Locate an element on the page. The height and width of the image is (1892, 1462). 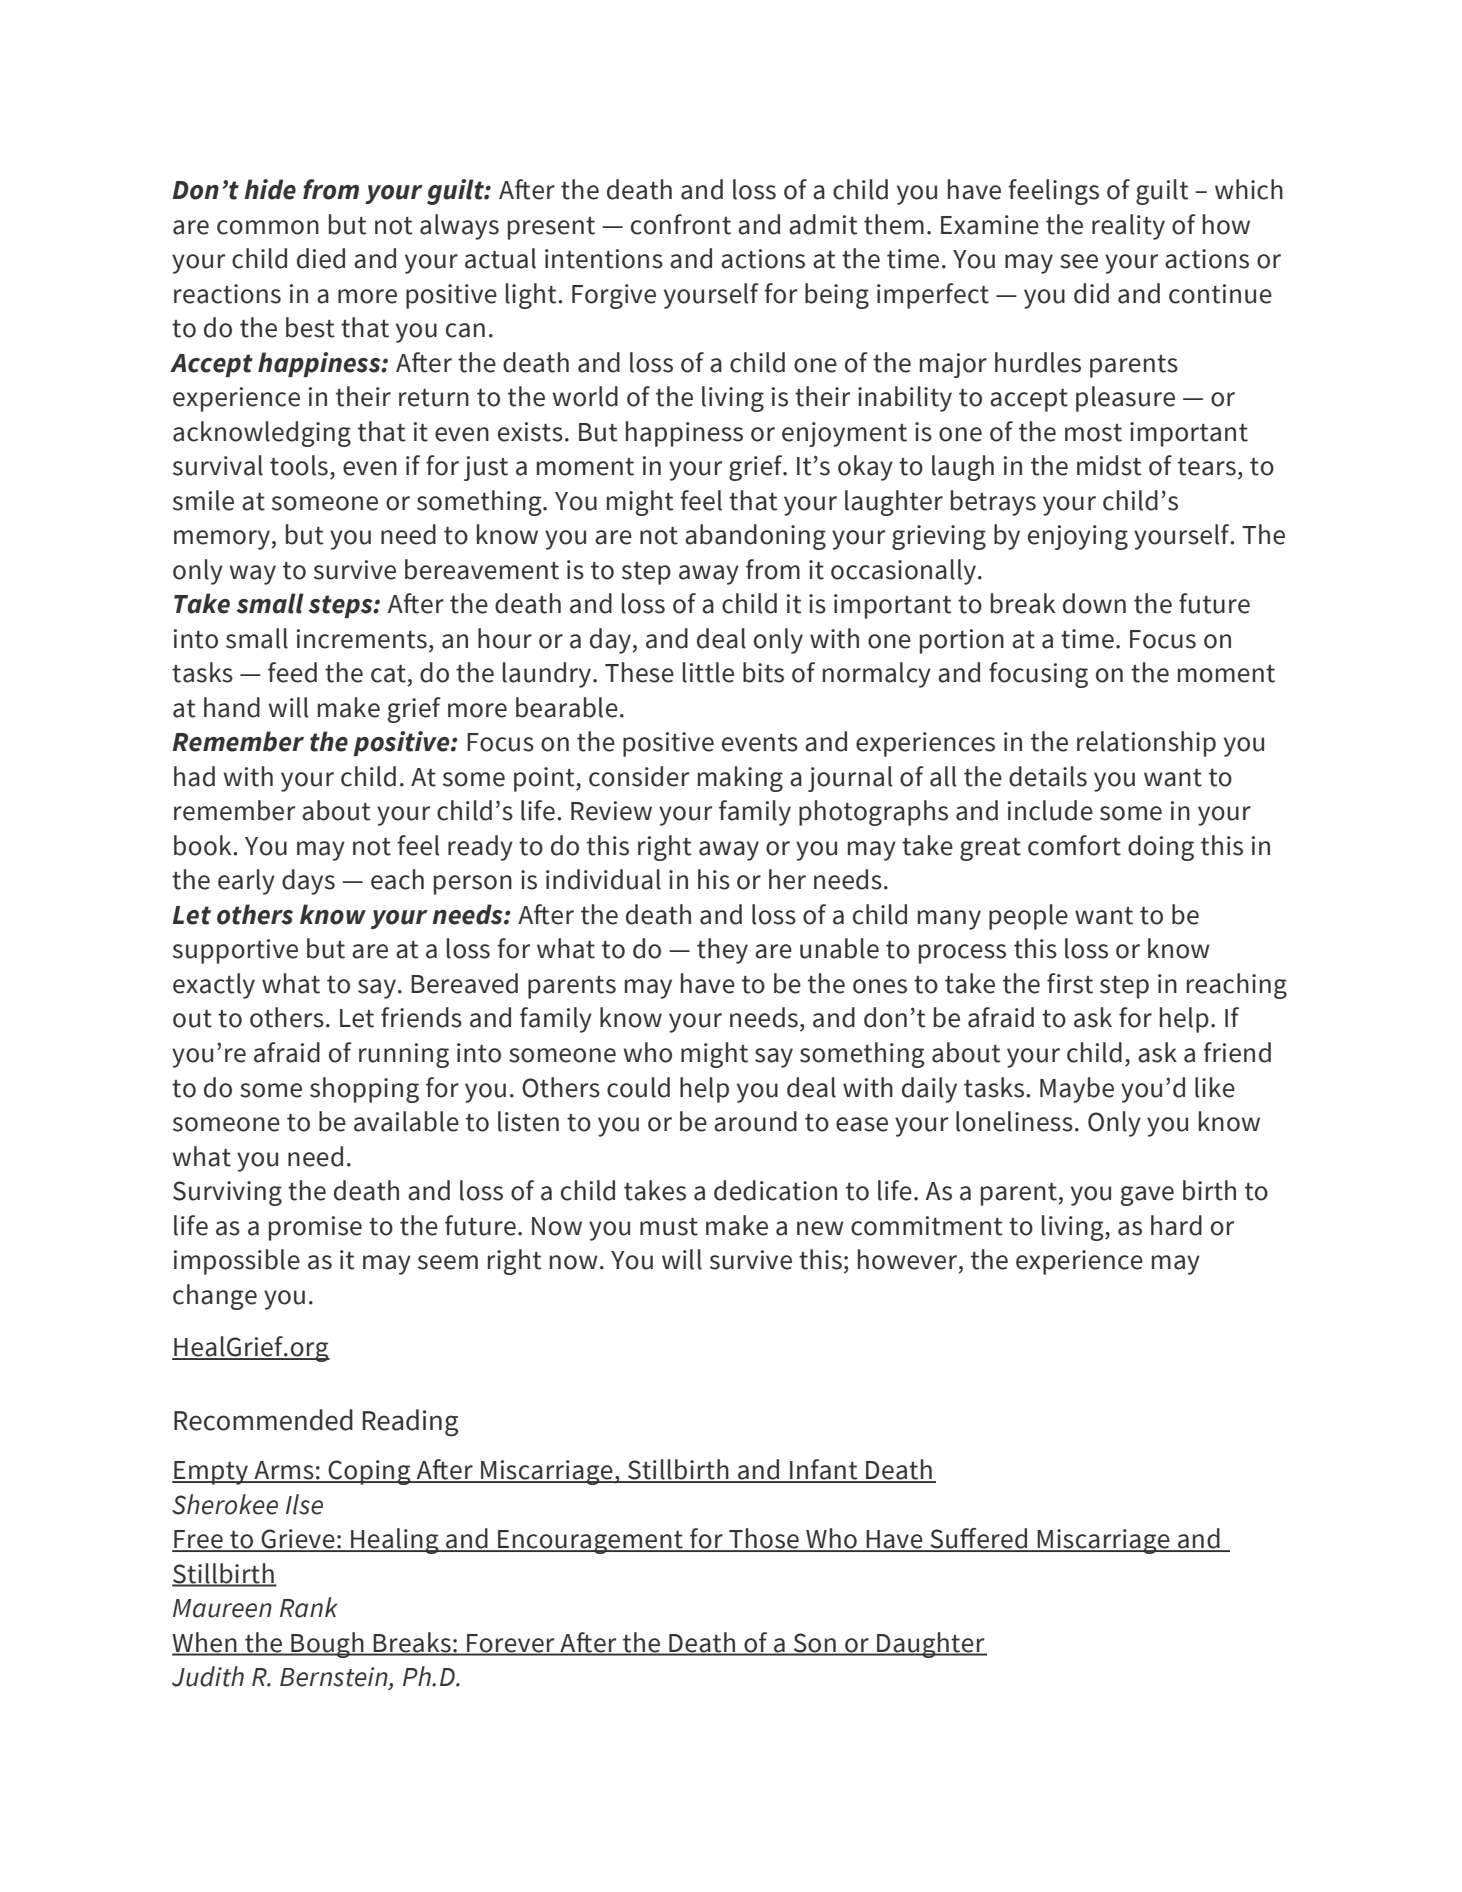
gave is located at coordinates (1147, 1196).
